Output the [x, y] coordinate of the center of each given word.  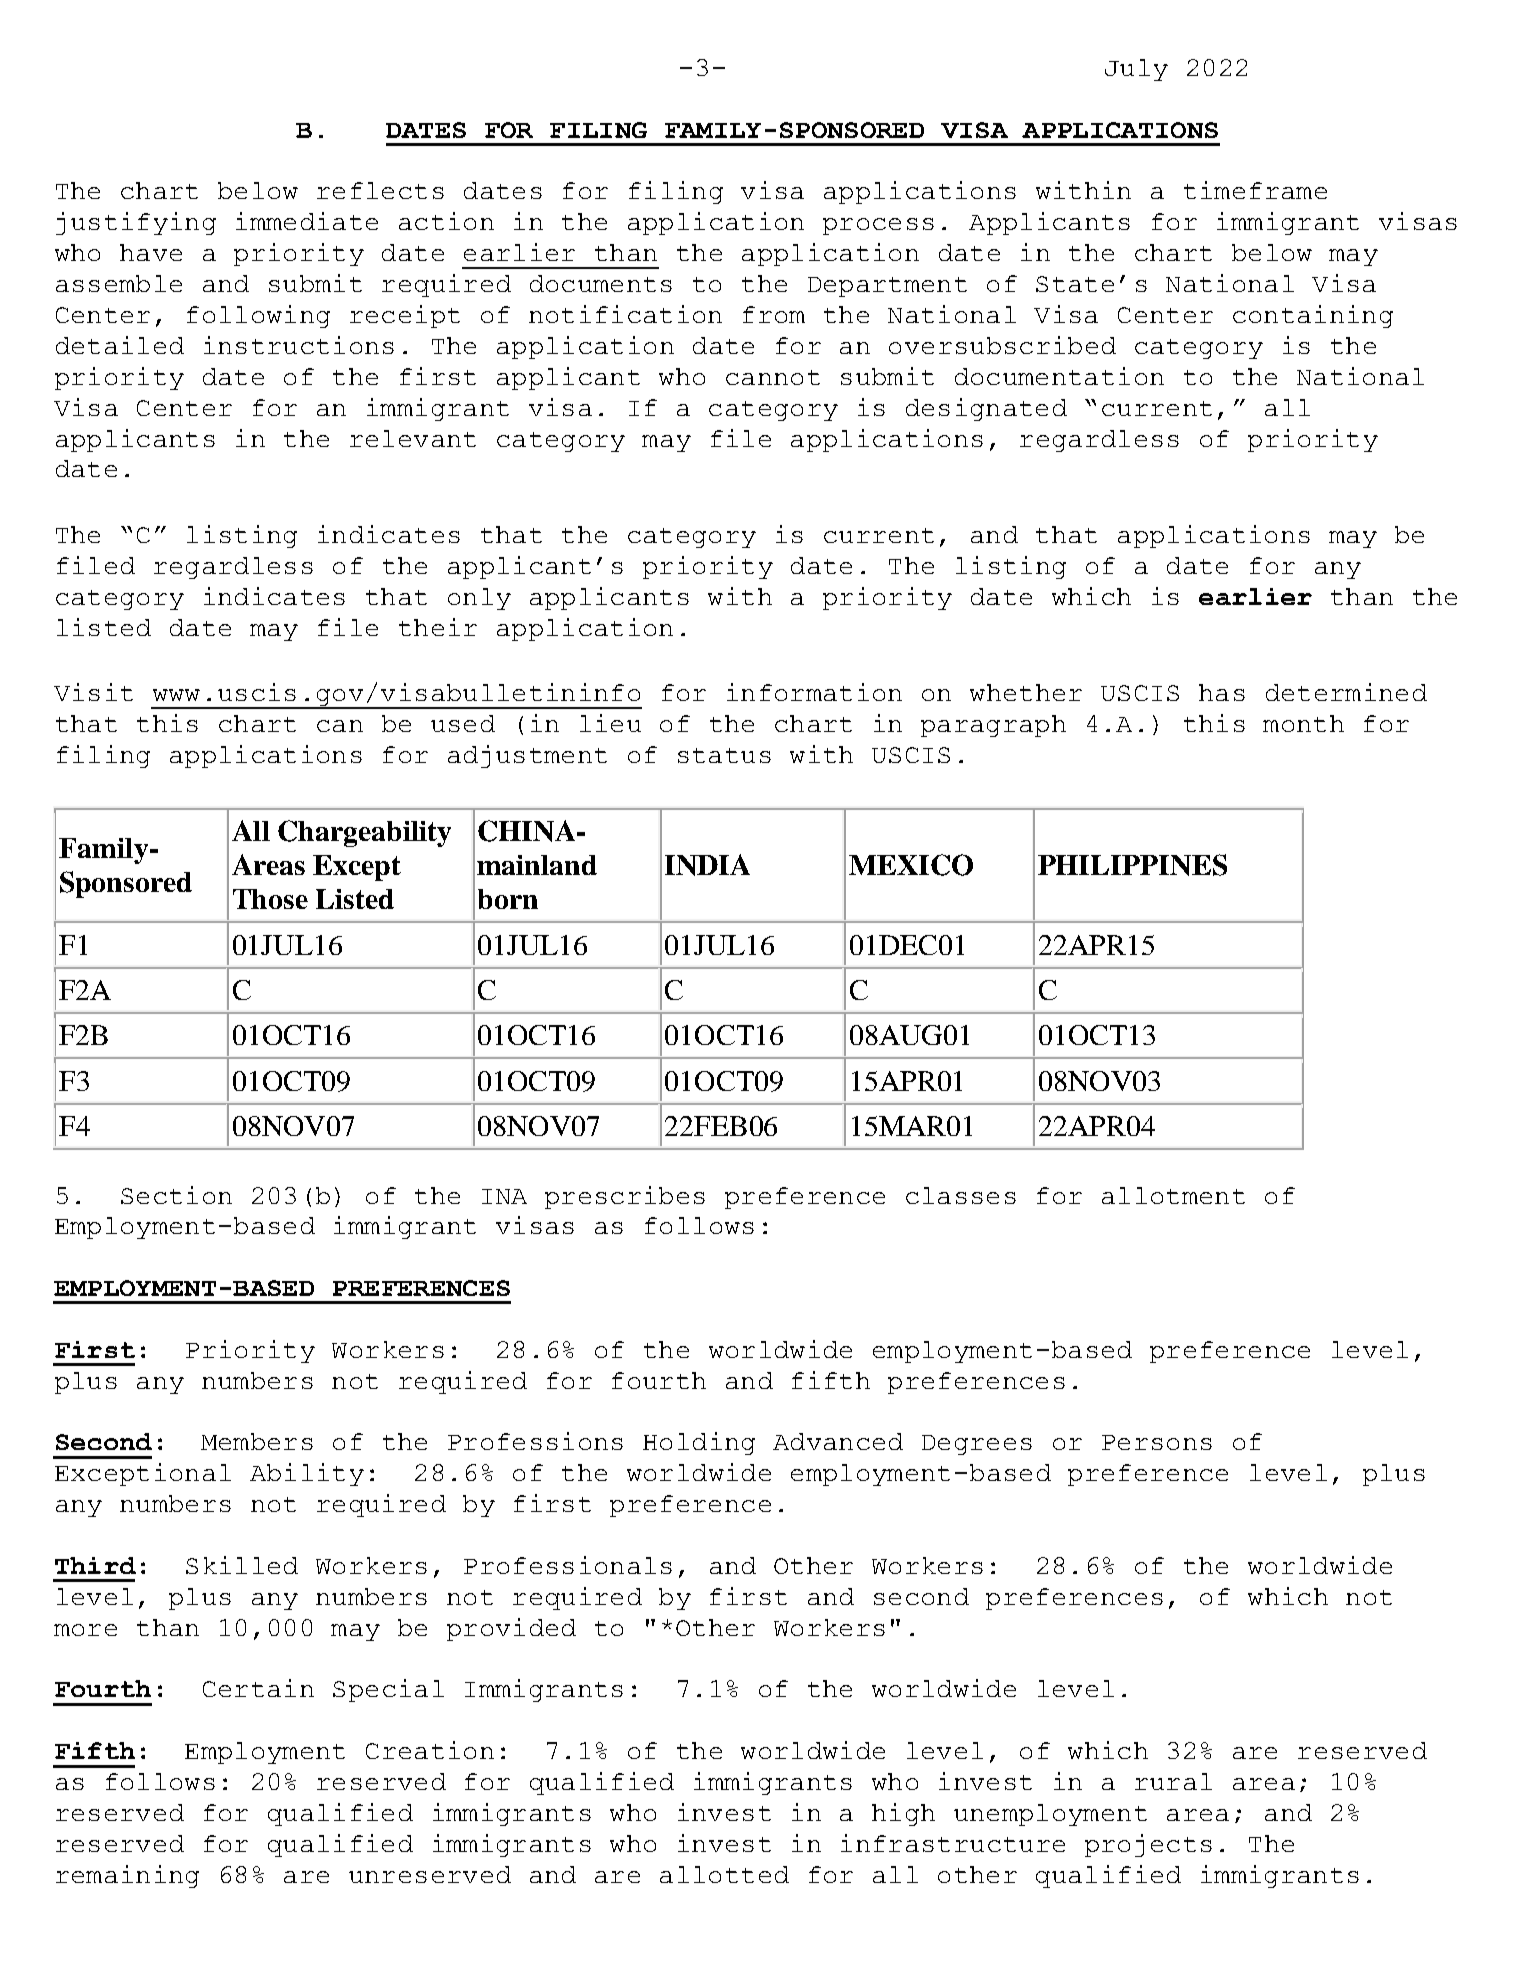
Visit [93, 692]
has [1222, 692]
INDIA [707, 865]
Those [270, 899]
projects [1148, 1845]
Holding [699, 1443]
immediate [307, 221]
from [774, 314]
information [814, 692]
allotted [724, 1874]
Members [257, 1441]
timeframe [1255, 190]
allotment [1173, 1195]
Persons [1157, 1442]
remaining [127, 1876]
